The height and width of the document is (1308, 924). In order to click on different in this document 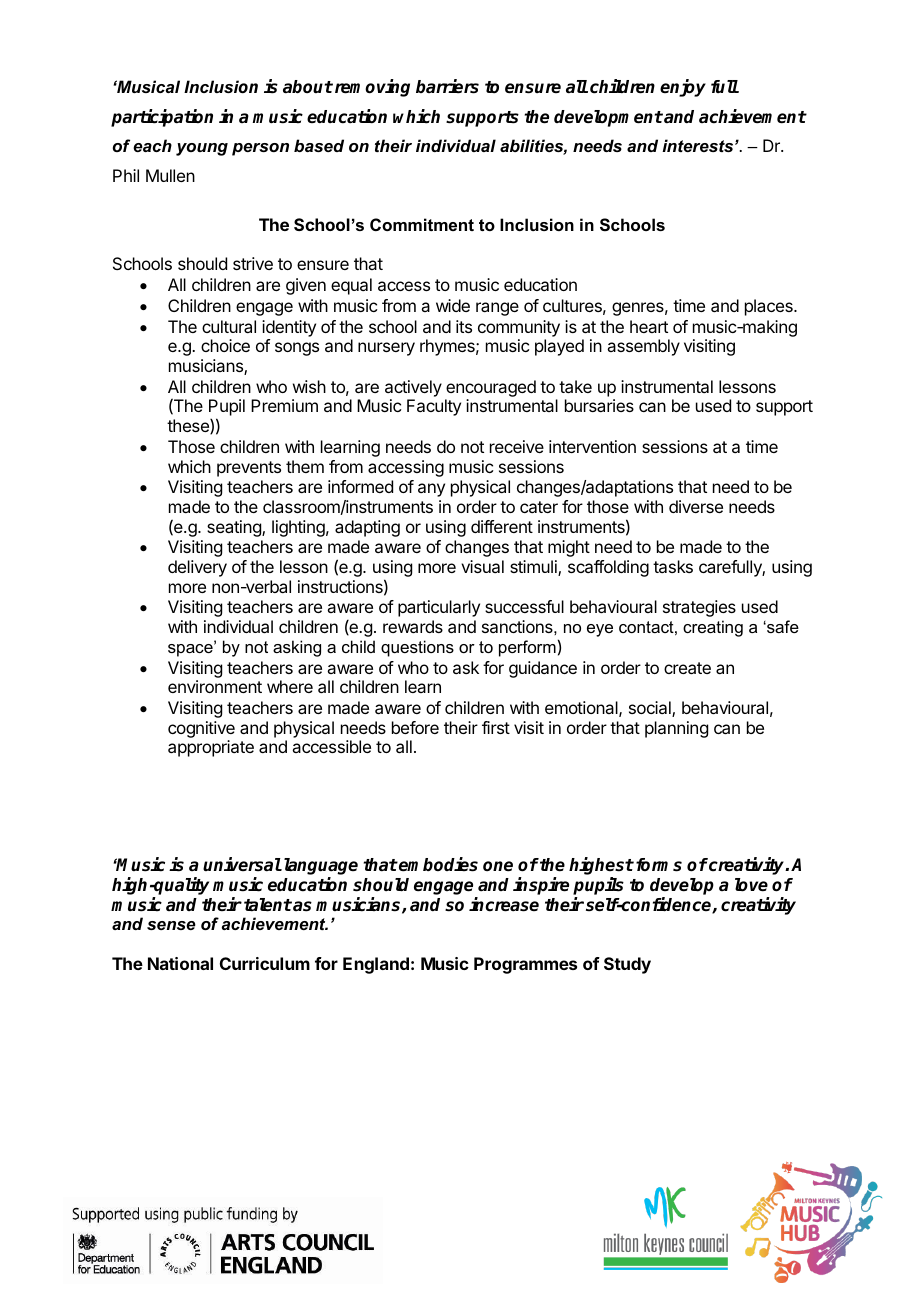, I will do `click(502, 526)`.
